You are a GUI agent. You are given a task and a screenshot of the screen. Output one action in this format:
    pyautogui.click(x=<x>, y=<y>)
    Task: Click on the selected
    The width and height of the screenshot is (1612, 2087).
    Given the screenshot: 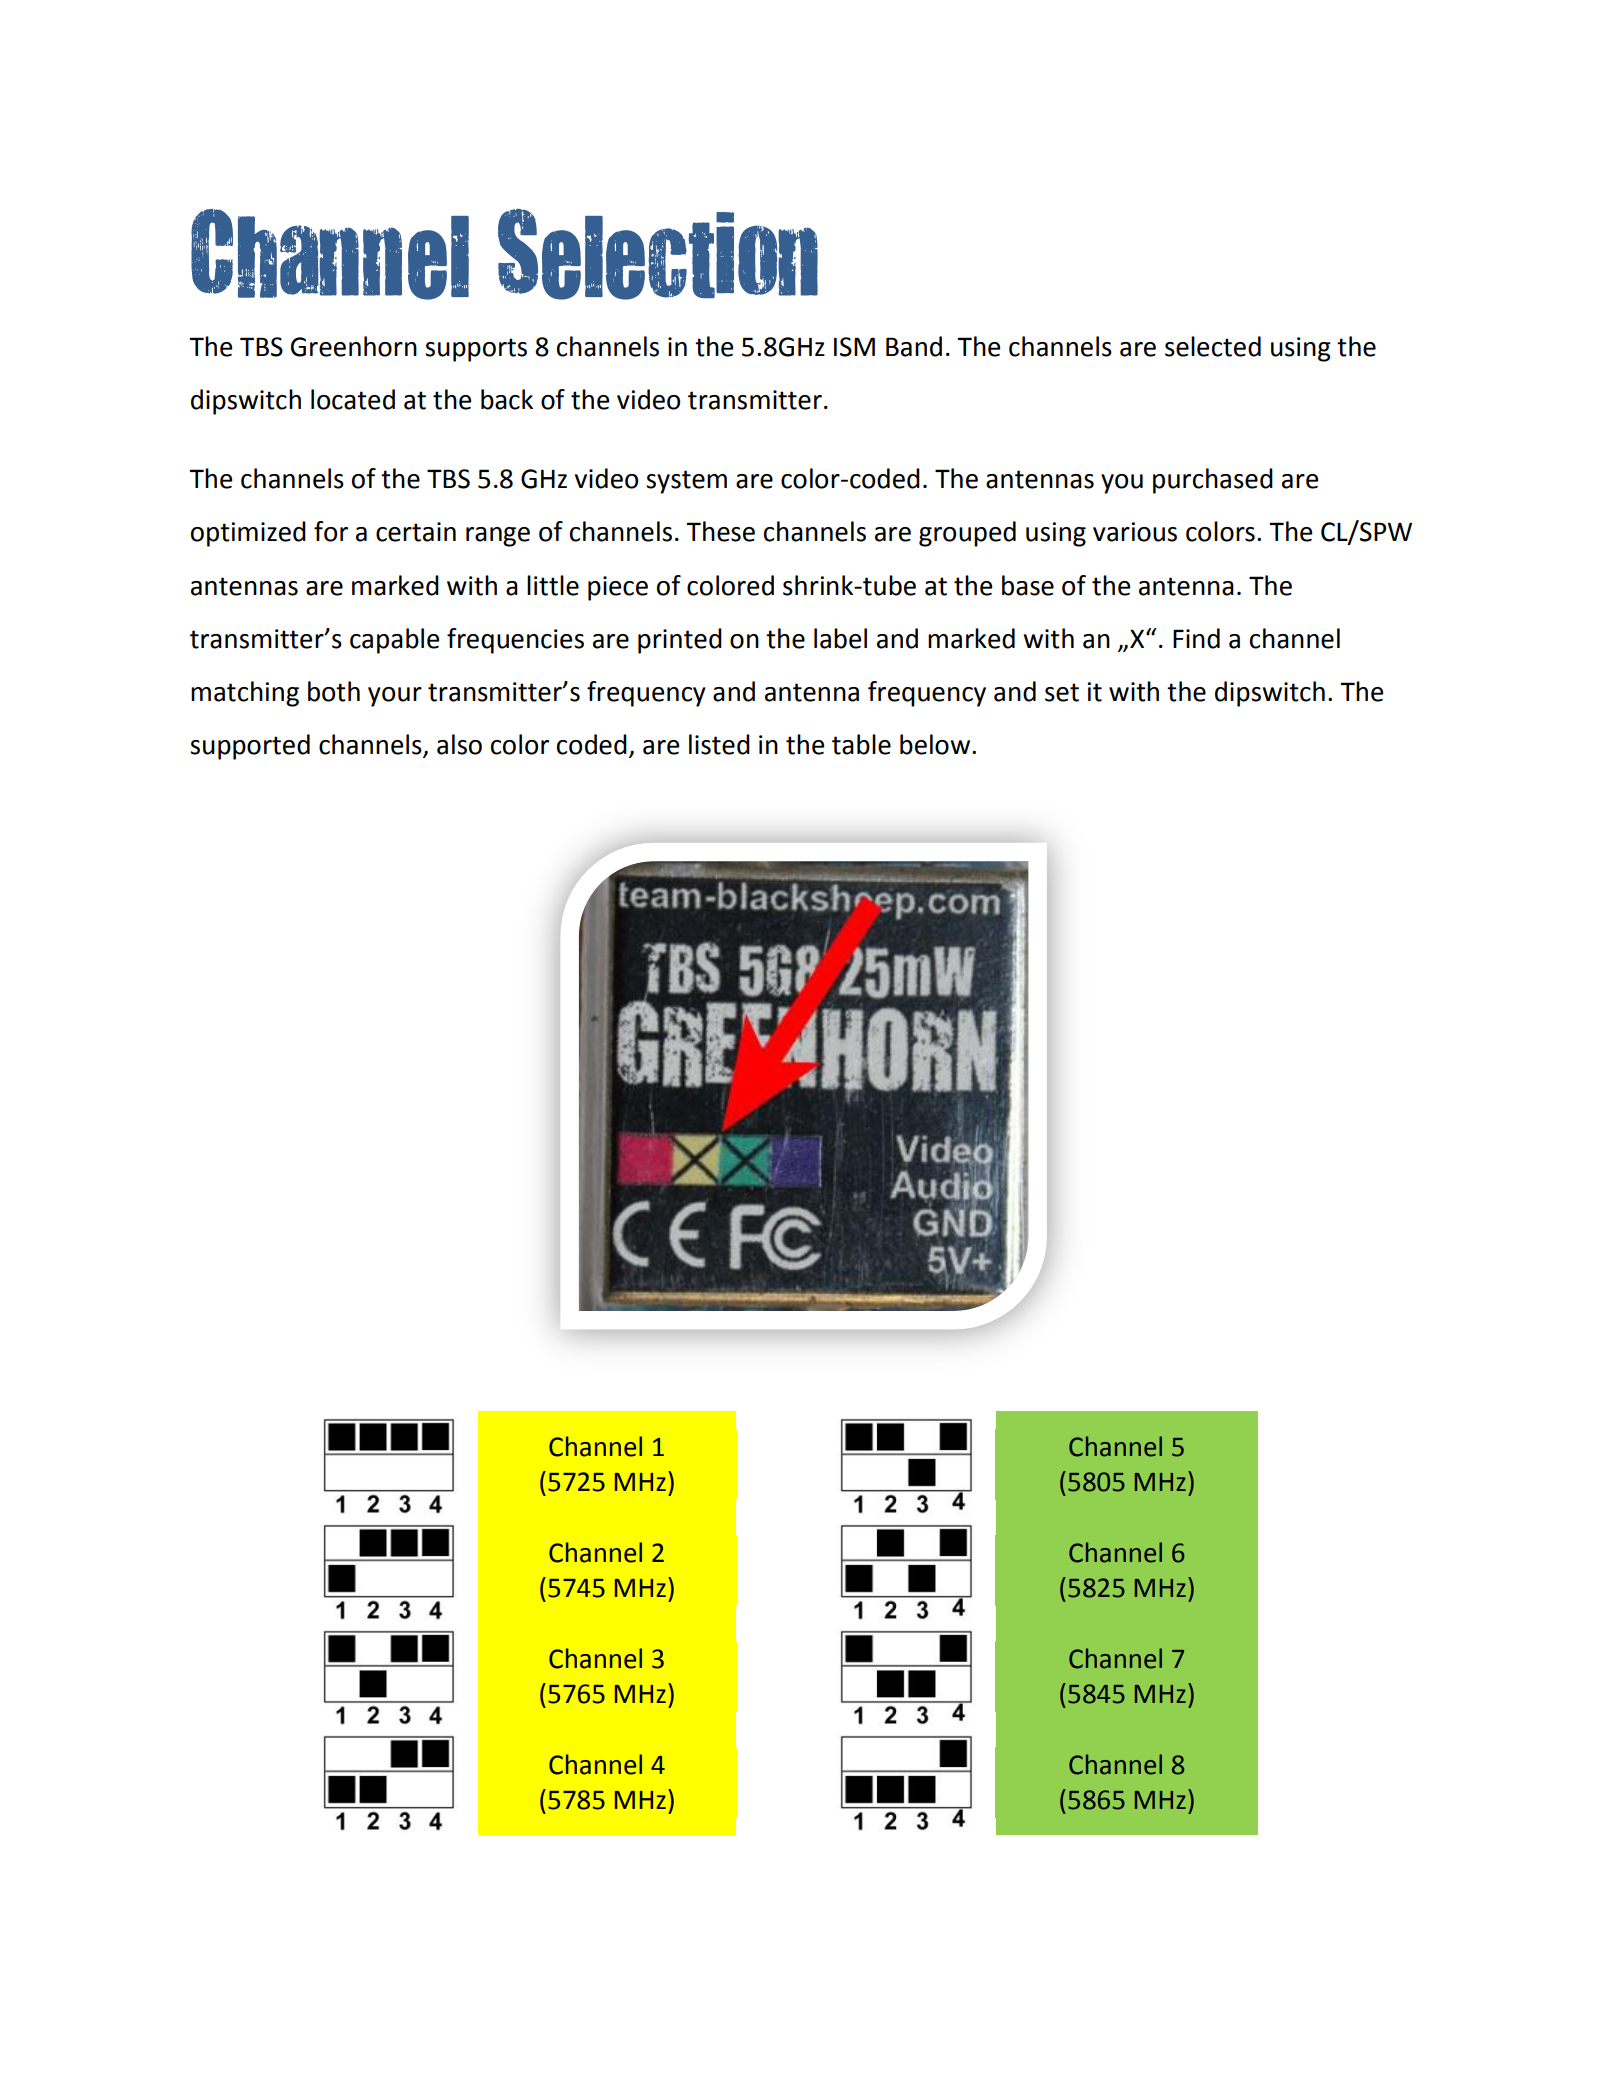 What is the action you would take?
    pyautogui.click(x=1213, y=346)
